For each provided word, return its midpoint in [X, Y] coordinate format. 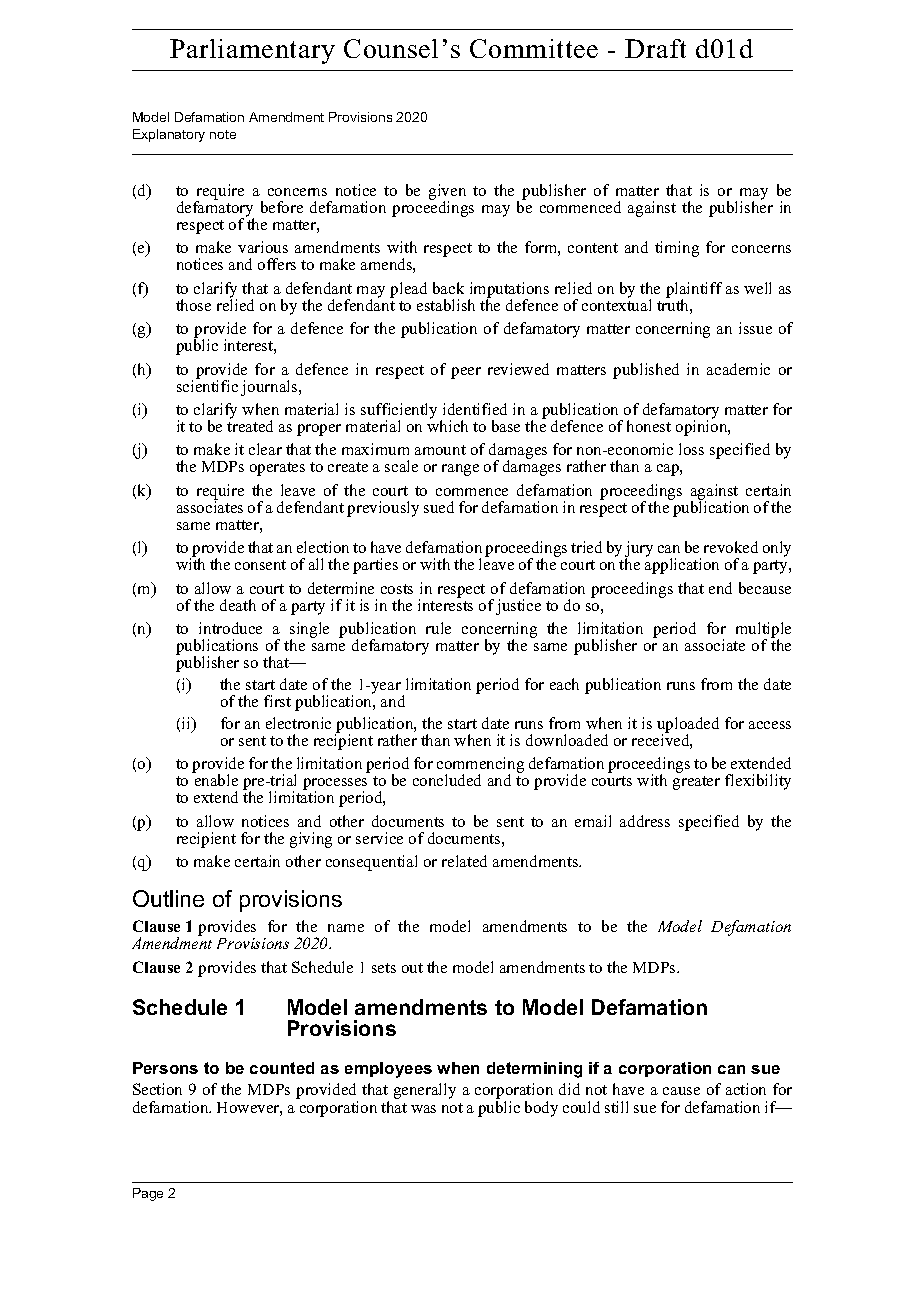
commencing [480, 766]
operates [277, 469]
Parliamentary [252, 51]
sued [439, 507]
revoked [731, 547]
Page [148, 1194]
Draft [655, 48]
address [645, 821]
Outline [168, 898]
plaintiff [694, 291]
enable [215, 779]
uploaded [688, 726]
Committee [534, 48]
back [448, 288]
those [193, 305]
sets [384, 968]
